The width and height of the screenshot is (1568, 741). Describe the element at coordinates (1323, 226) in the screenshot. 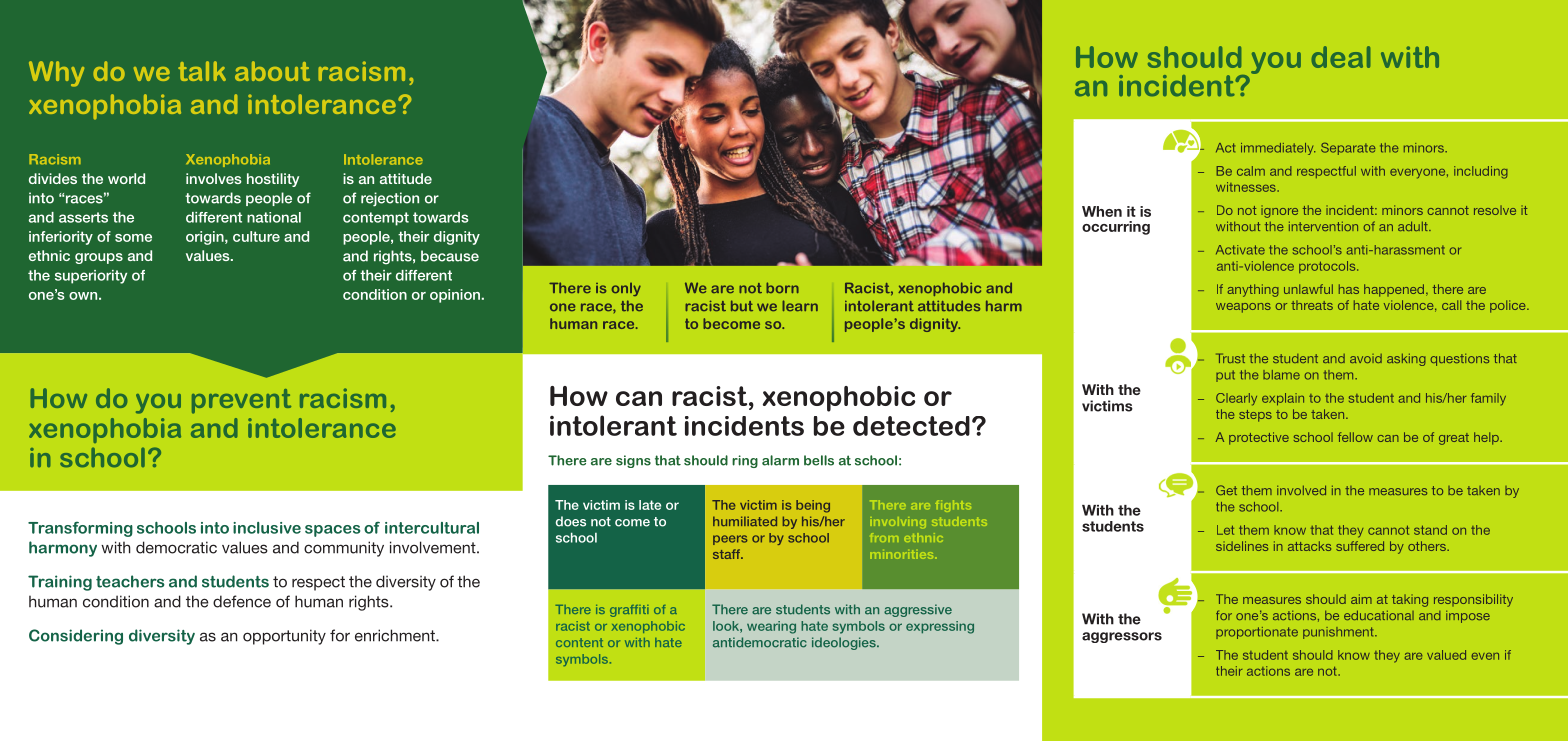

I see `intervention` at that location.
